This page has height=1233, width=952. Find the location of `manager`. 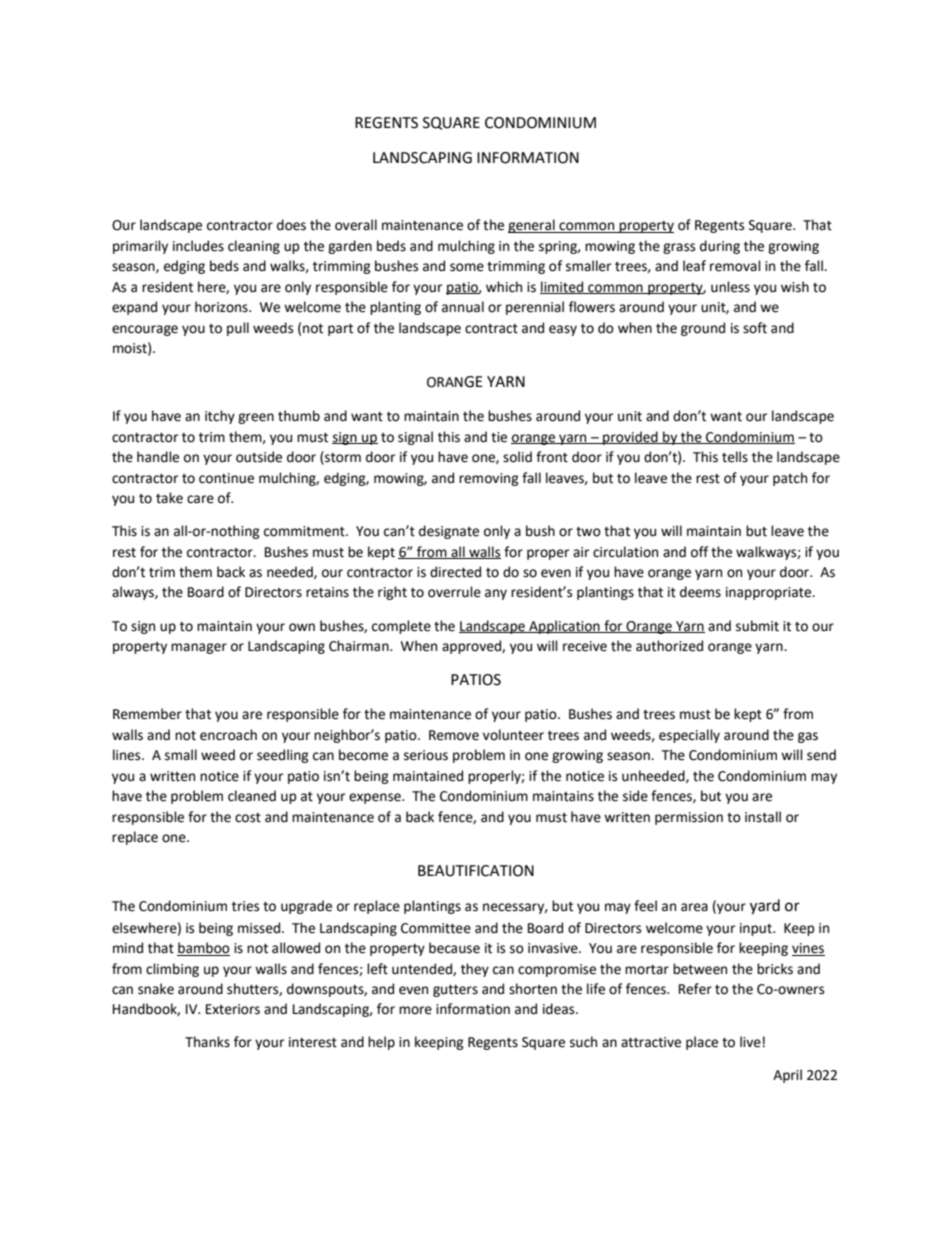

manager is located at coordinates (199, 648).
